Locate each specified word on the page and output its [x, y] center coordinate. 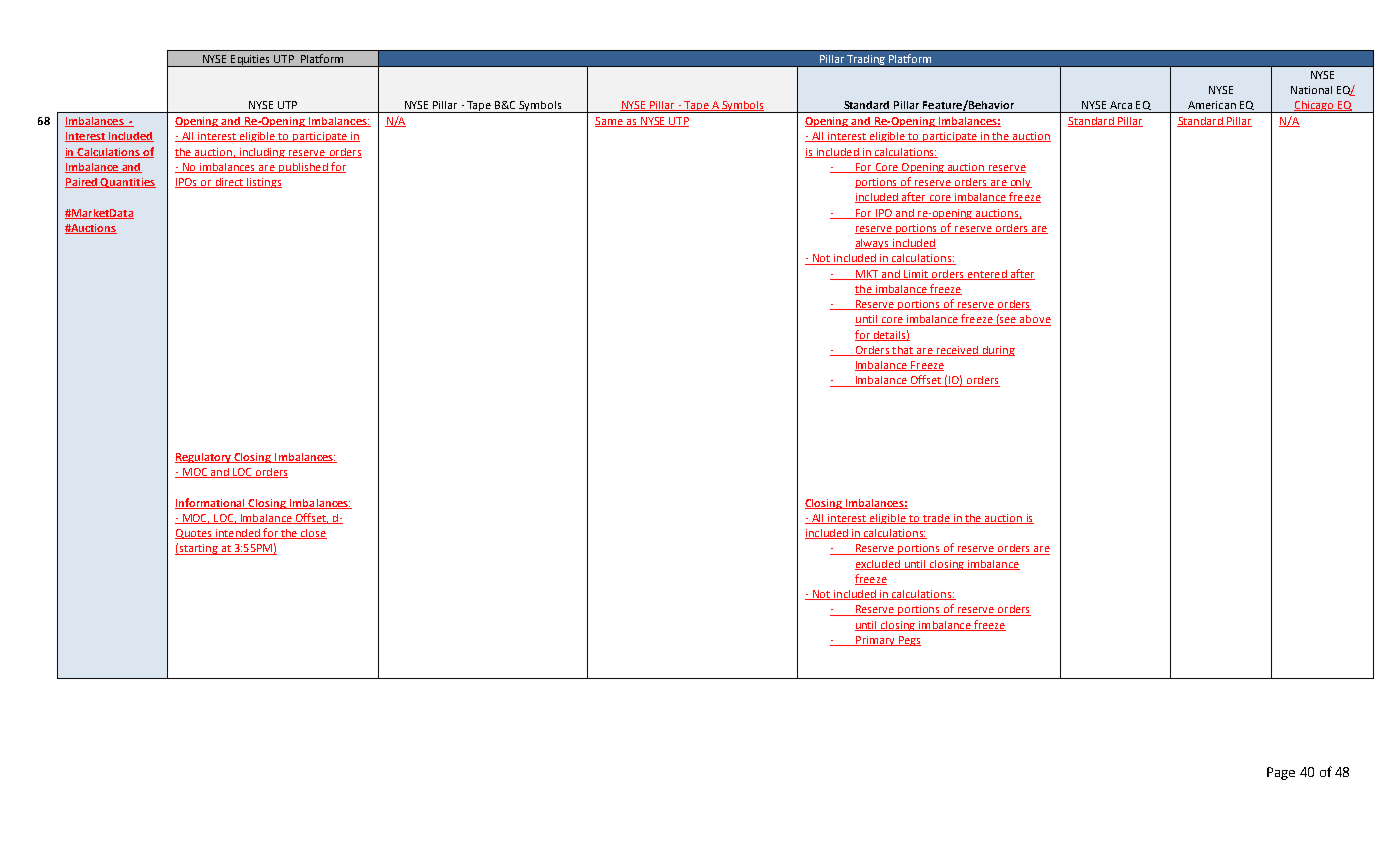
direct [229, 183]
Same [610, 122]
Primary [875, 641]
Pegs [908, 641]
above [1034, 320]
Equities [251, 61]
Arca [1121, 105]
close [313, 534]
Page [1281, 773]
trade [936, 519]
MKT [867, 275]
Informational [211, 503]
